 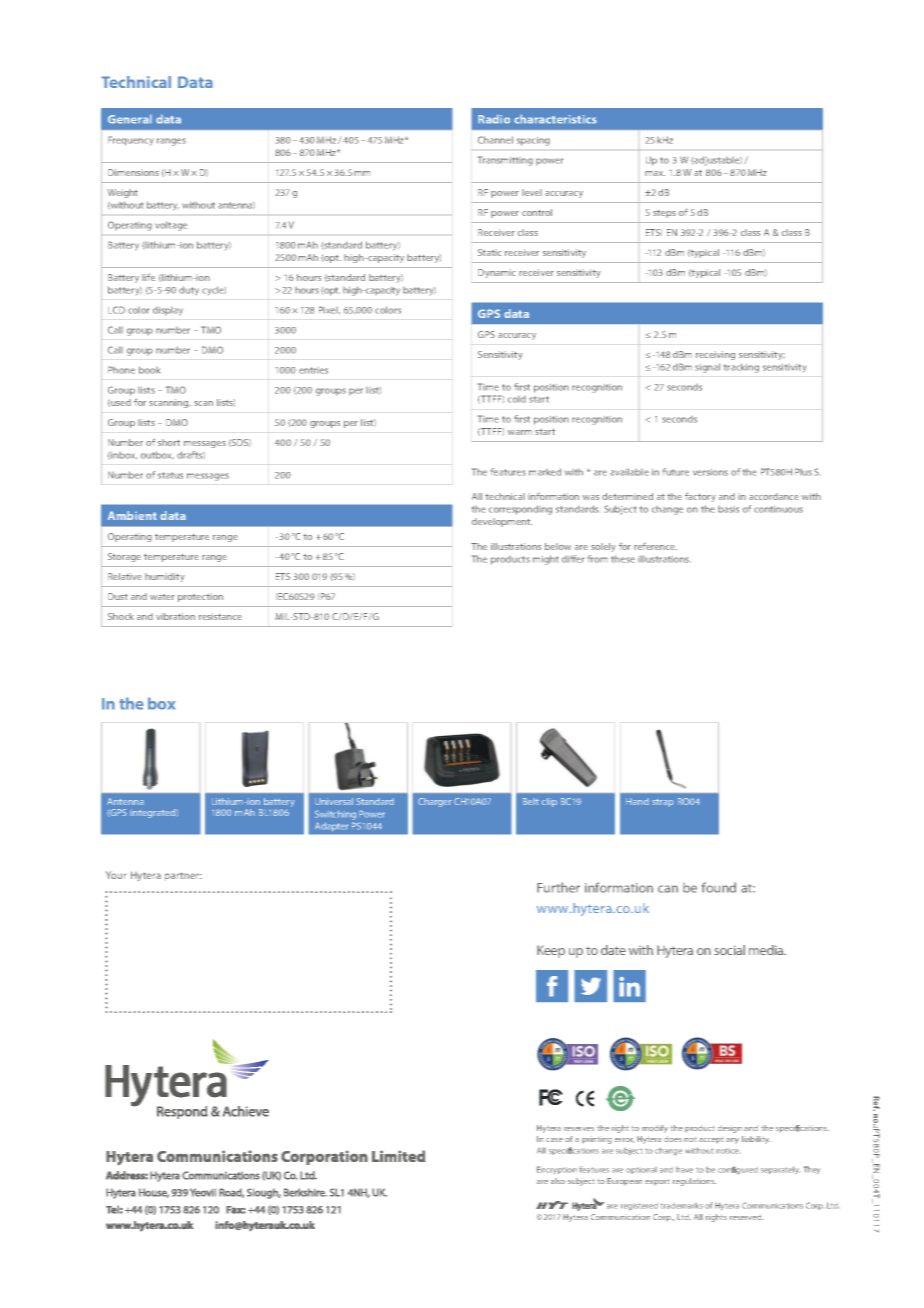 What do you see at coordinates (517, 399) in the screenshot?
I see `cold` at bounding box center [517, 399].
